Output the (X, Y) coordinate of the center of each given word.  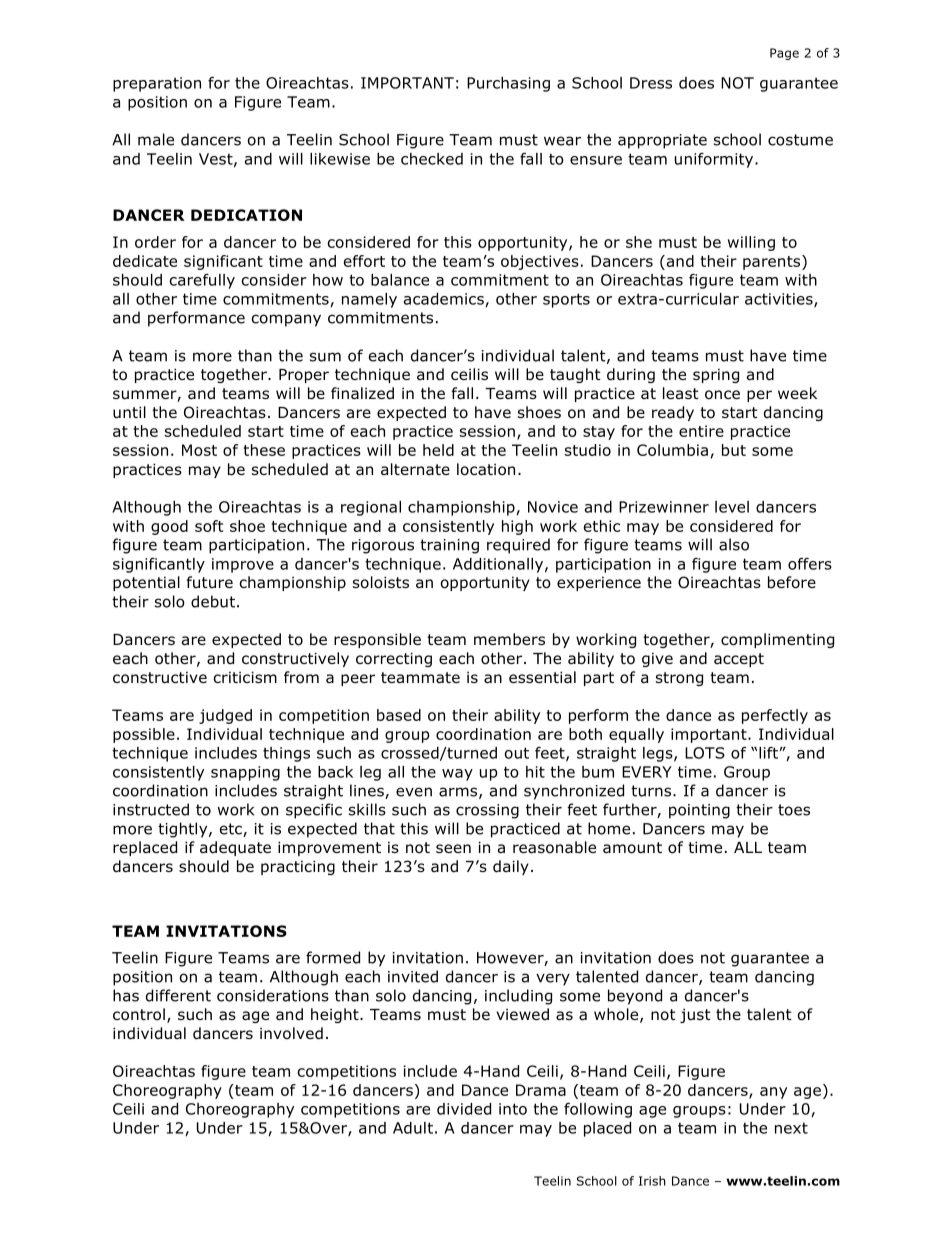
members (509, 639)
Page (784, 54)
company (286, 320)
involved (291, 1033)
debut (213, 601)
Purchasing (508, 84)
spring (716, 376)
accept (739, 660)
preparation (157, 84)
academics (445, 300)
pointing (699, 811)
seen (453, 848)
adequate (235, 848)
